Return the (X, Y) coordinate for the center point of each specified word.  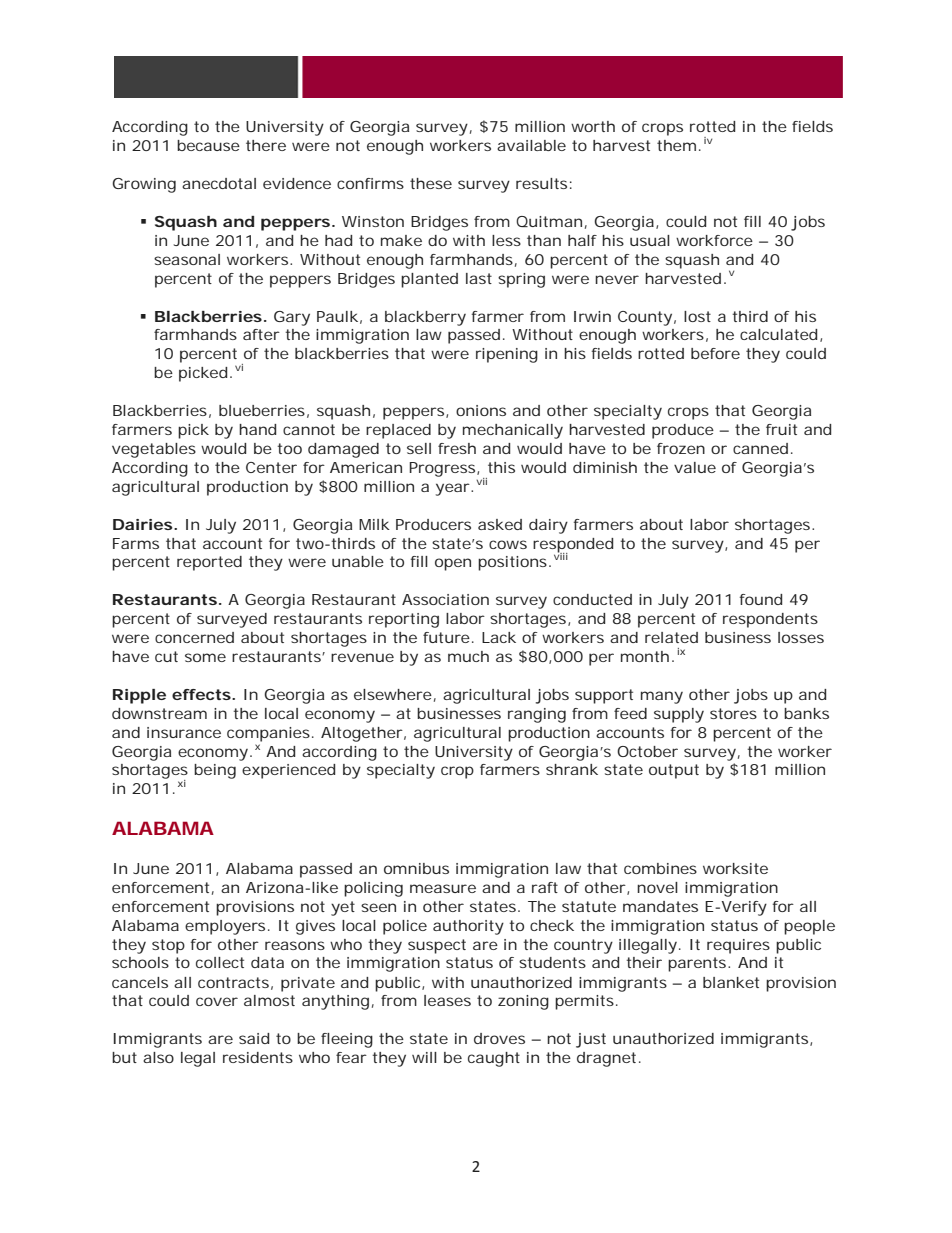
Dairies (142, 524)
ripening (507, 355)
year (454, 489)
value (695, 467)
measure (443, 888)
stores (733, 713)
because (208, 145)
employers (225, 927)
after (261, 334)
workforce (714, 240)
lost (697, 316)
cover (217, 1001)
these (431, 183)
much (468, 656)
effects (202, 694)
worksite (735, 868)
